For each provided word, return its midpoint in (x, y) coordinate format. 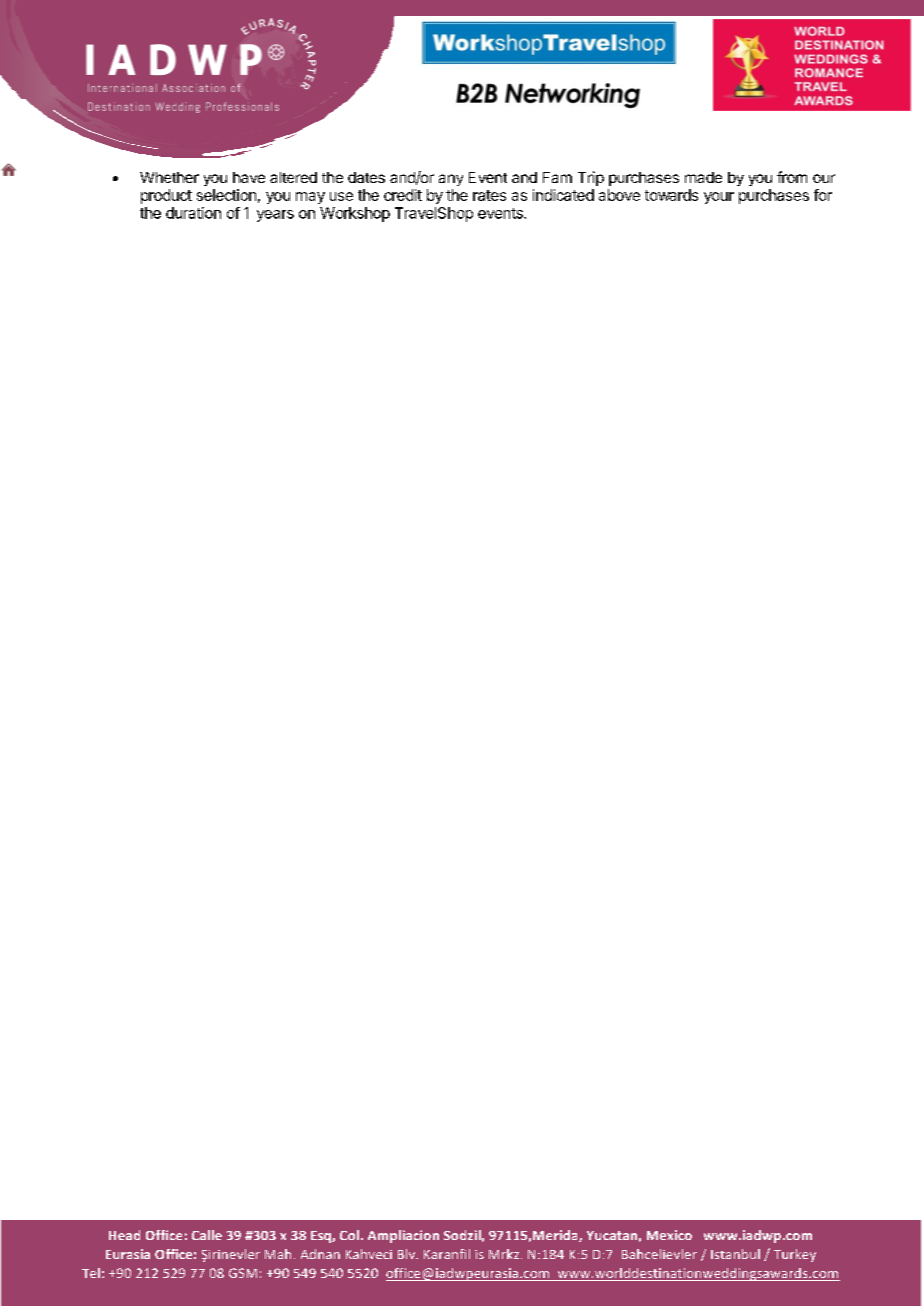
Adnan (320, 1254)
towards (671, 195)
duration (193, 213)
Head (124, 1235)
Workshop (355, 214)
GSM (243, 1273)
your (719, 198)
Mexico (669, 1235)
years (275, 216)
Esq (322, 1237)
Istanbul (735, 1254)
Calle (207, 1235)
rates (489, 195)
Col (349, 1235)
